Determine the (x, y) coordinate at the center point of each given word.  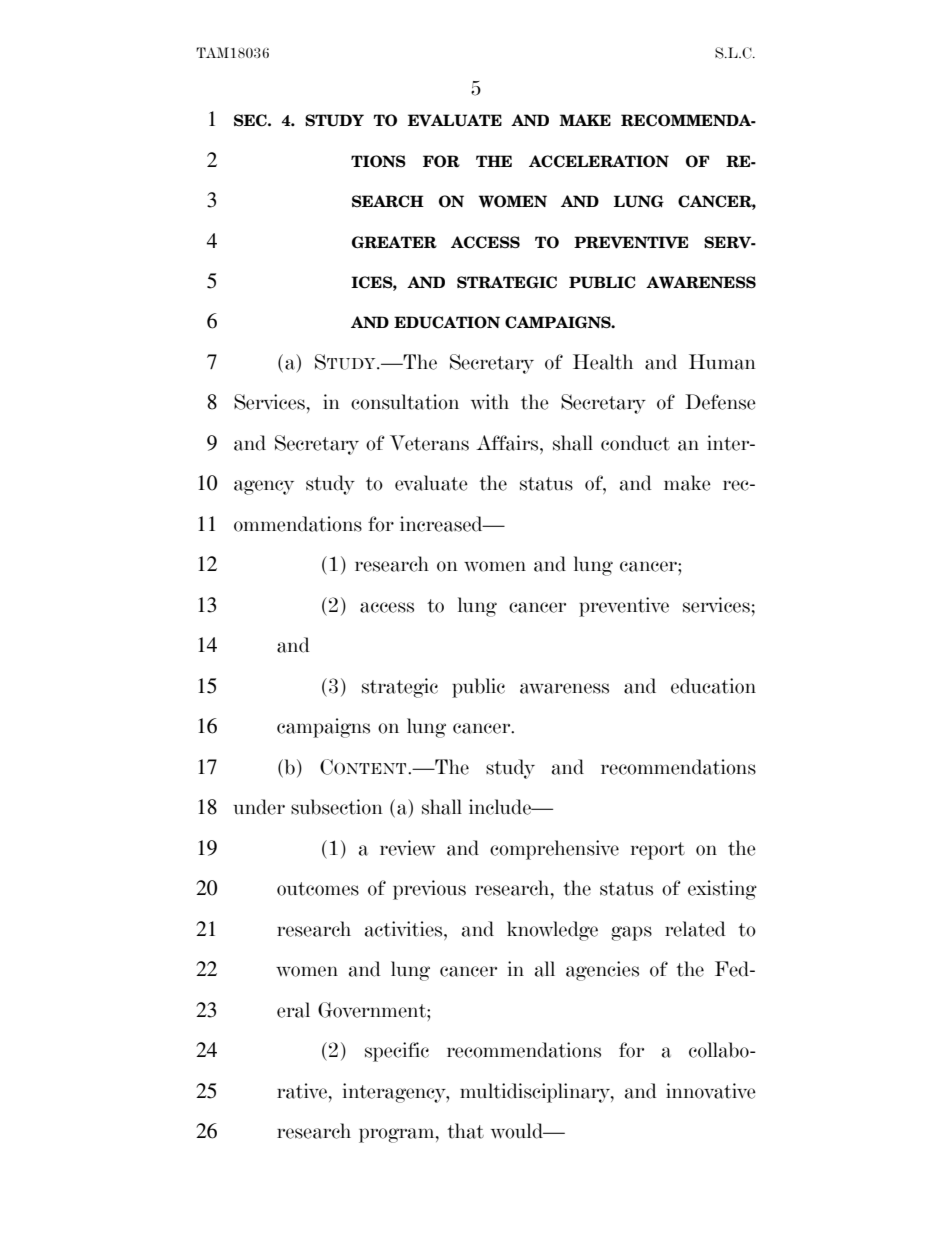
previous (429, 890)
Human (722, 362)
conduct (635, 443)
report (658, 851)
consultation (405, 402)
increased (442, 524)
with (490, 402)
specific (397, 1052)
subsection (337, 807)
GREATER (394, 242)
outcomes (318, 889)
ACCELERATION (599, 161)
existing (722, 890)
